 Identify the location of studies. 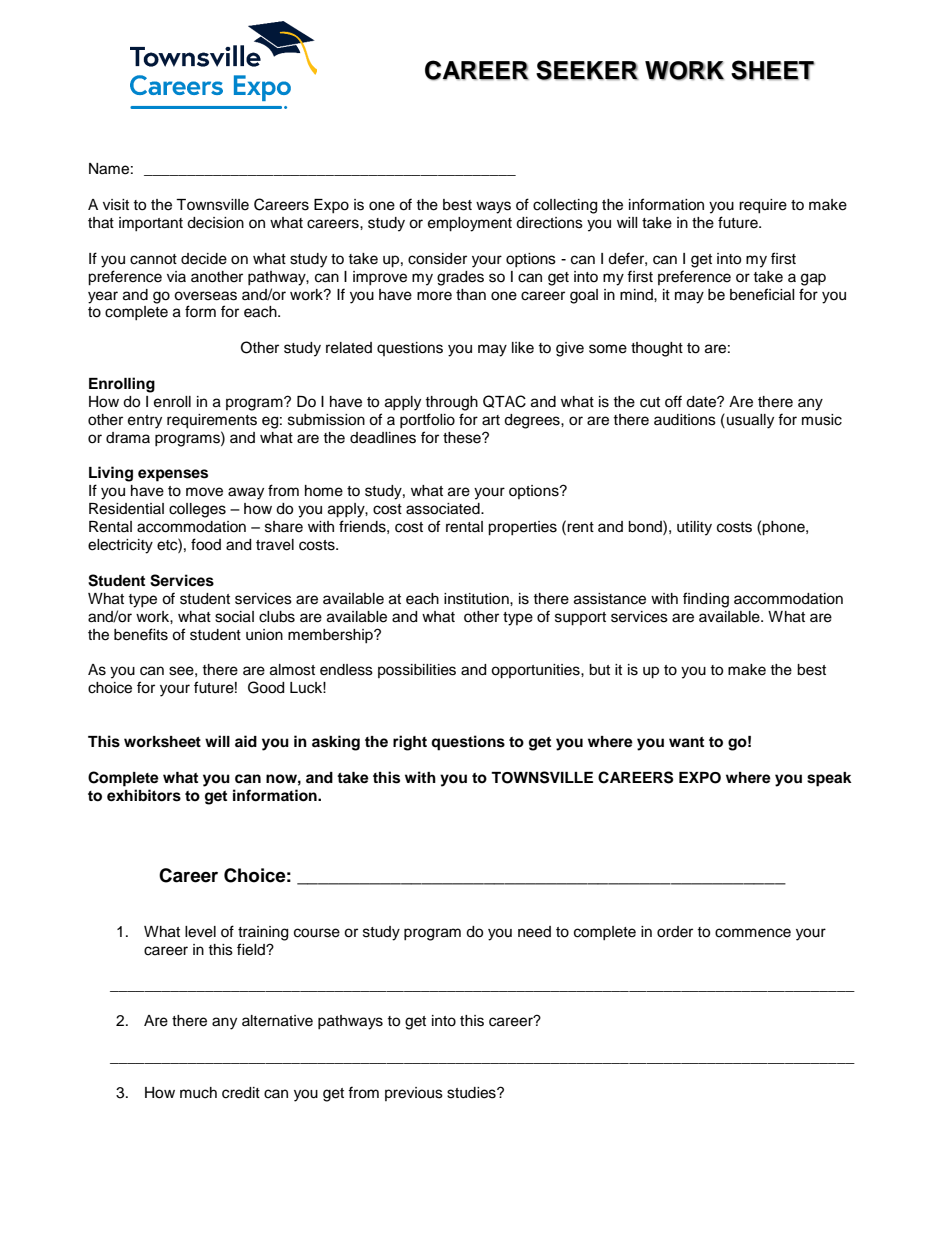
(472, 1093).
